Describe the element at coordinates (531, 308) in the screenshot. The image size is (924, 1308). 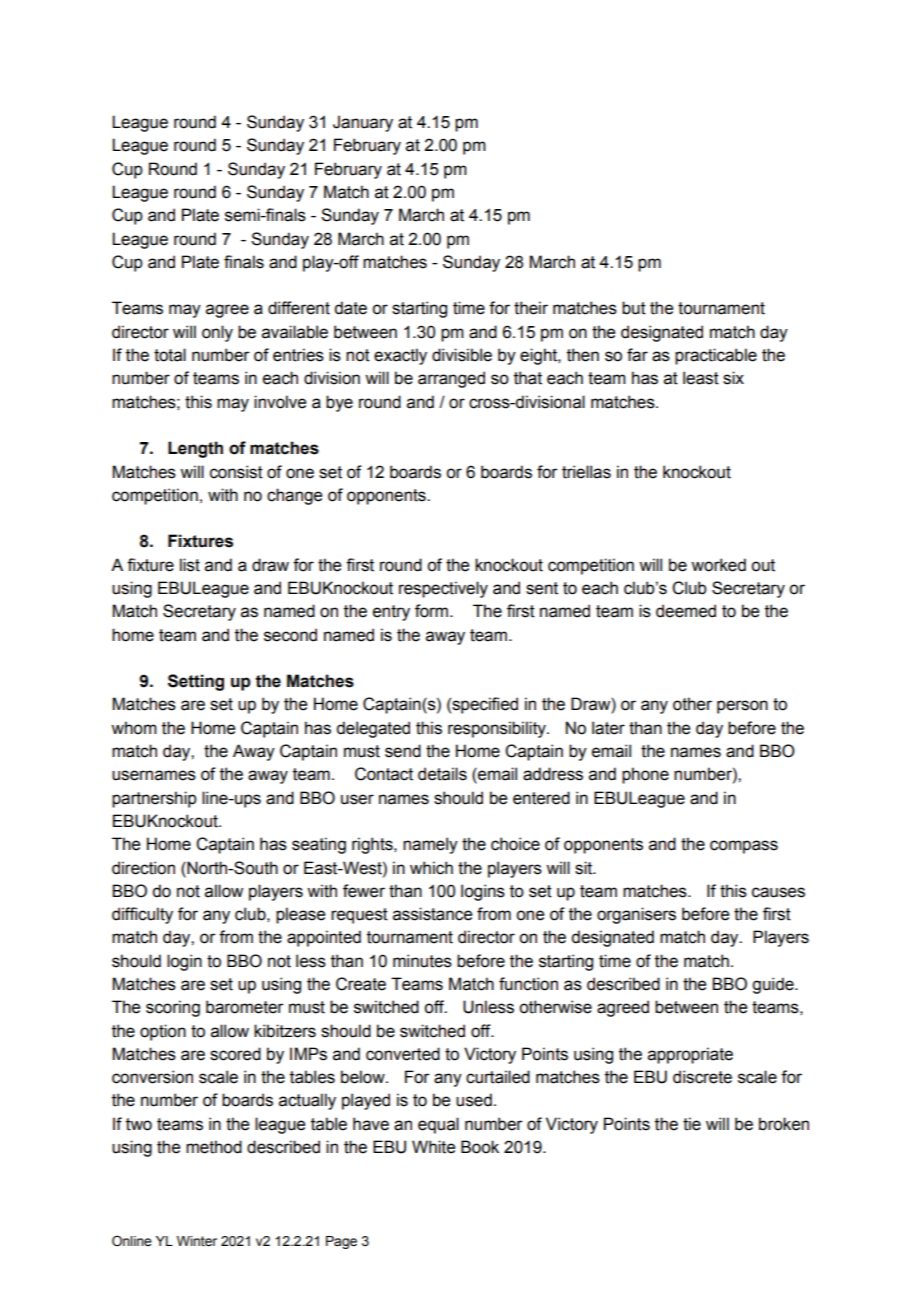
I see `their` at that location.
